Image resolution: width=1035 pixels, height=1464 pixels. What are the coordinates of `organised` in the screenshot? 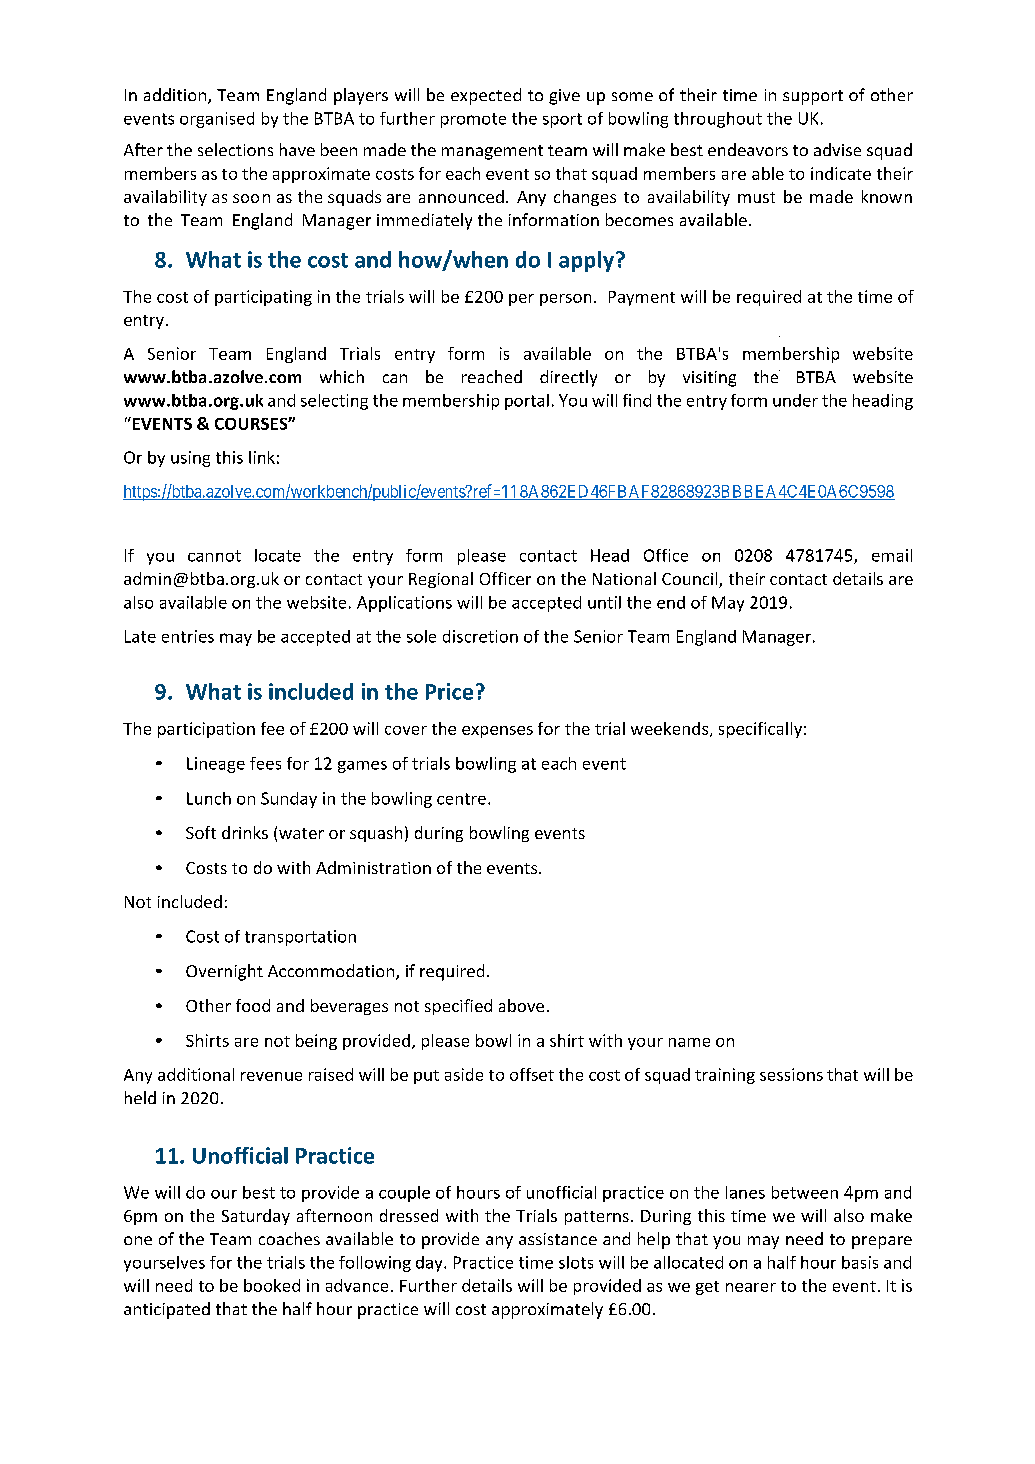 It's located at (217, 120).
